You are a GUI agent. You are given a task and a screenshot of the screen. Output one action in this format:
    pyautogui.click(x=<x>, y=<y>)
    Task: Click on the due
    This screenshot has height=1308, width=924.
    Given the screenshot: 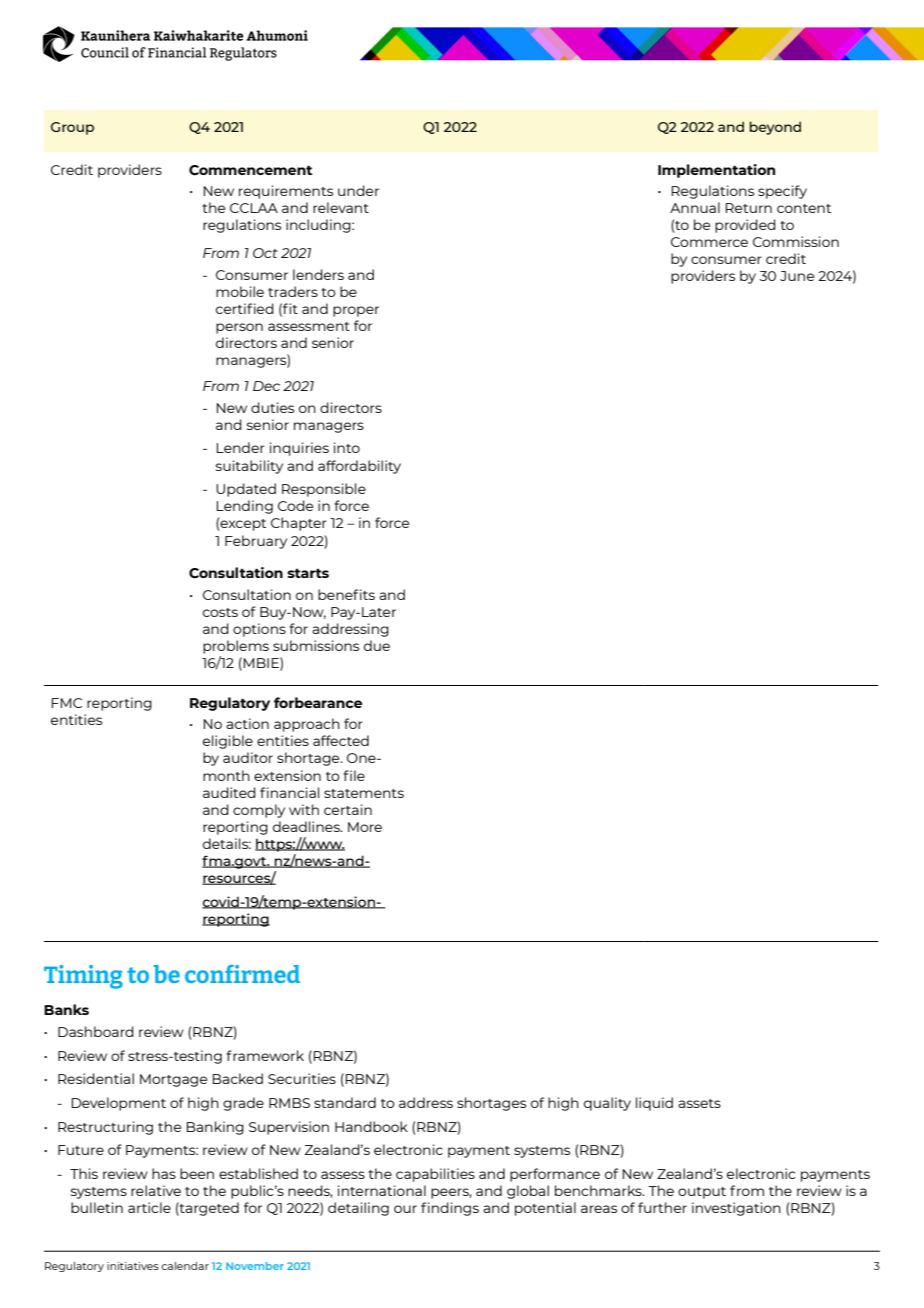 What is the action you would take?
    pyautogui.click(x=377, y=645)
